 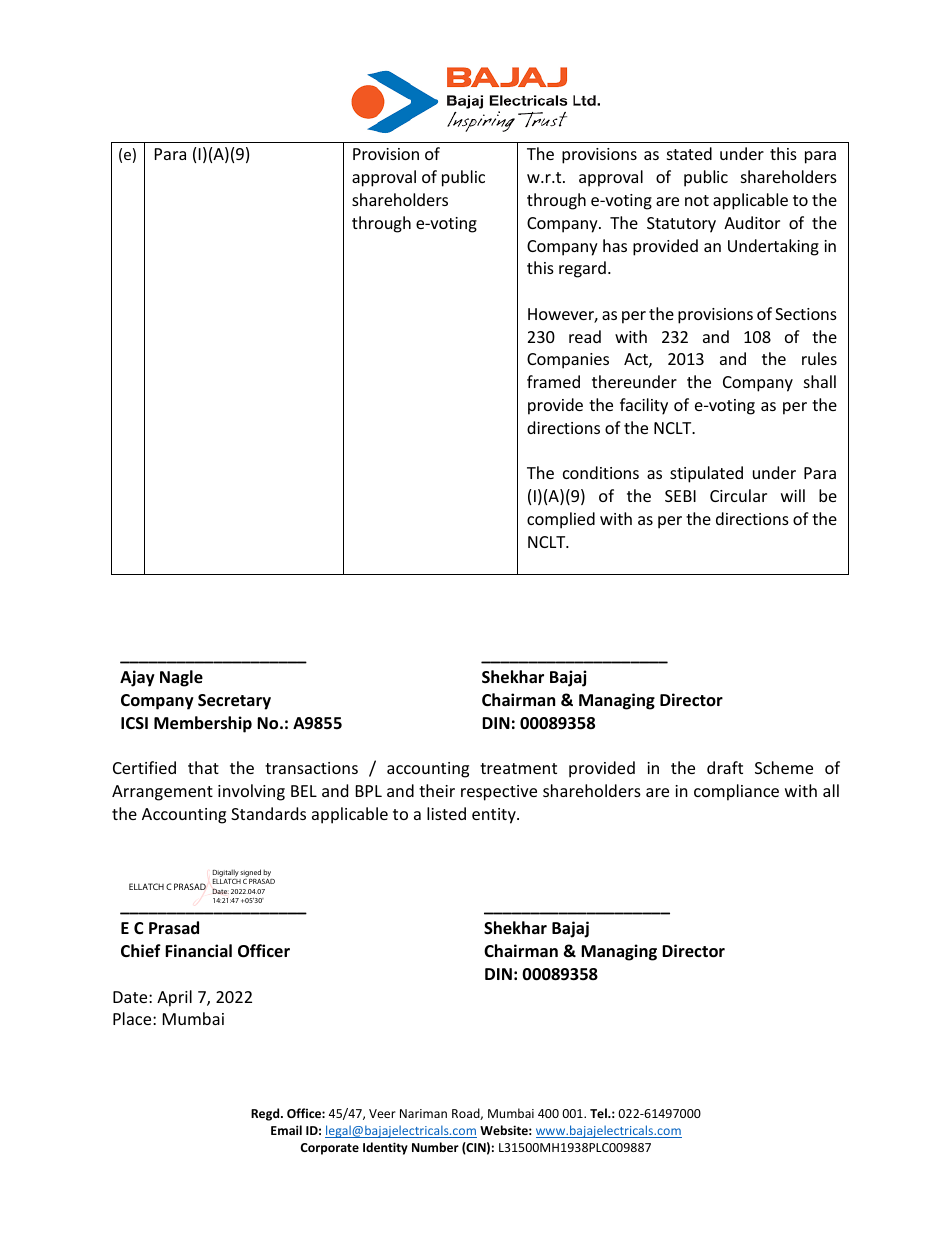 I want to click on regard, so click(x=582, y=269).
